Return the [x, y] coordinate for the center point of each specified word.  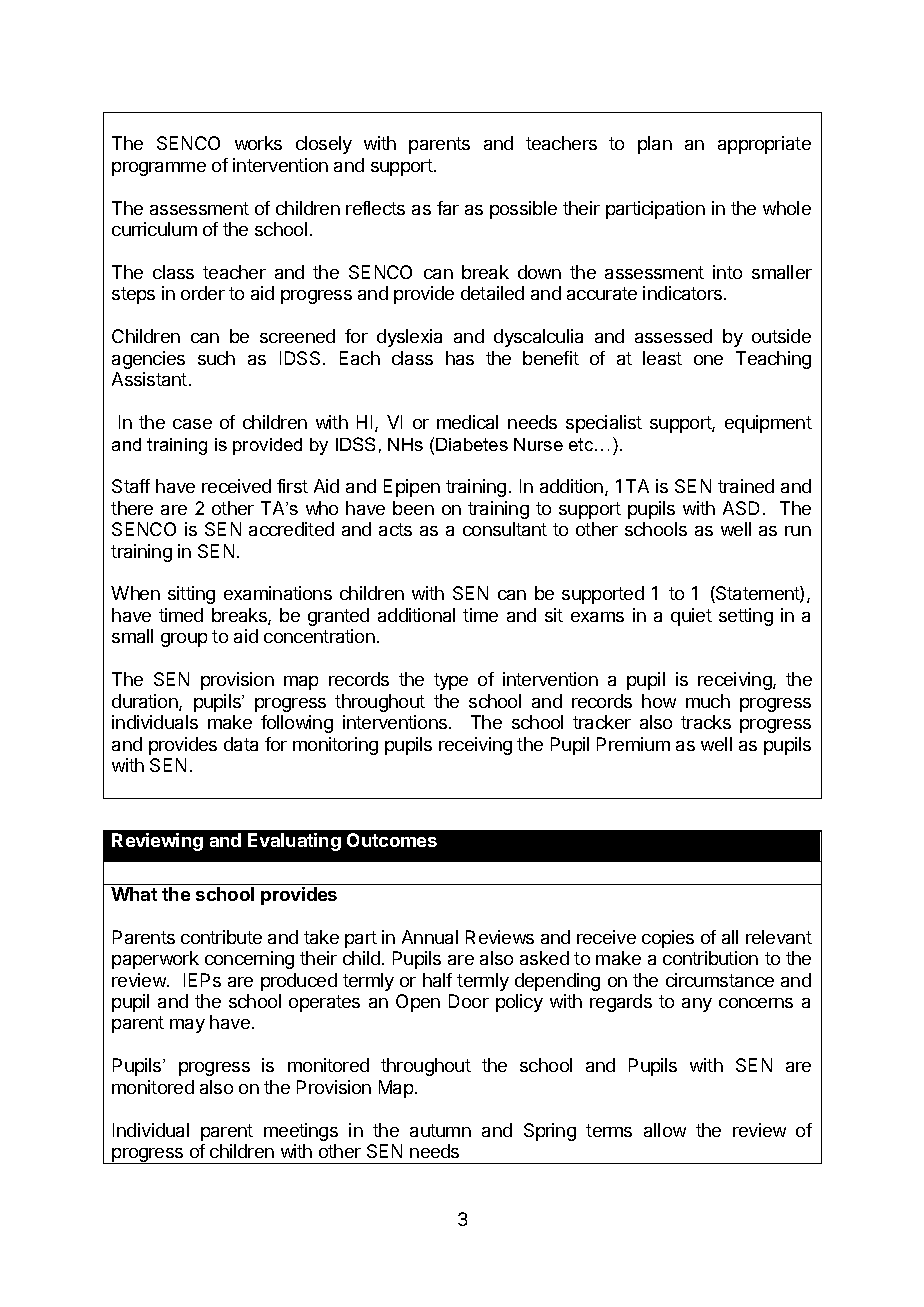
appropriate [764, 145]
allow [665, 1130]
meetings [301, 1132]
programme [159, 169]
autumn [440, 1130]
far [448, 208]
